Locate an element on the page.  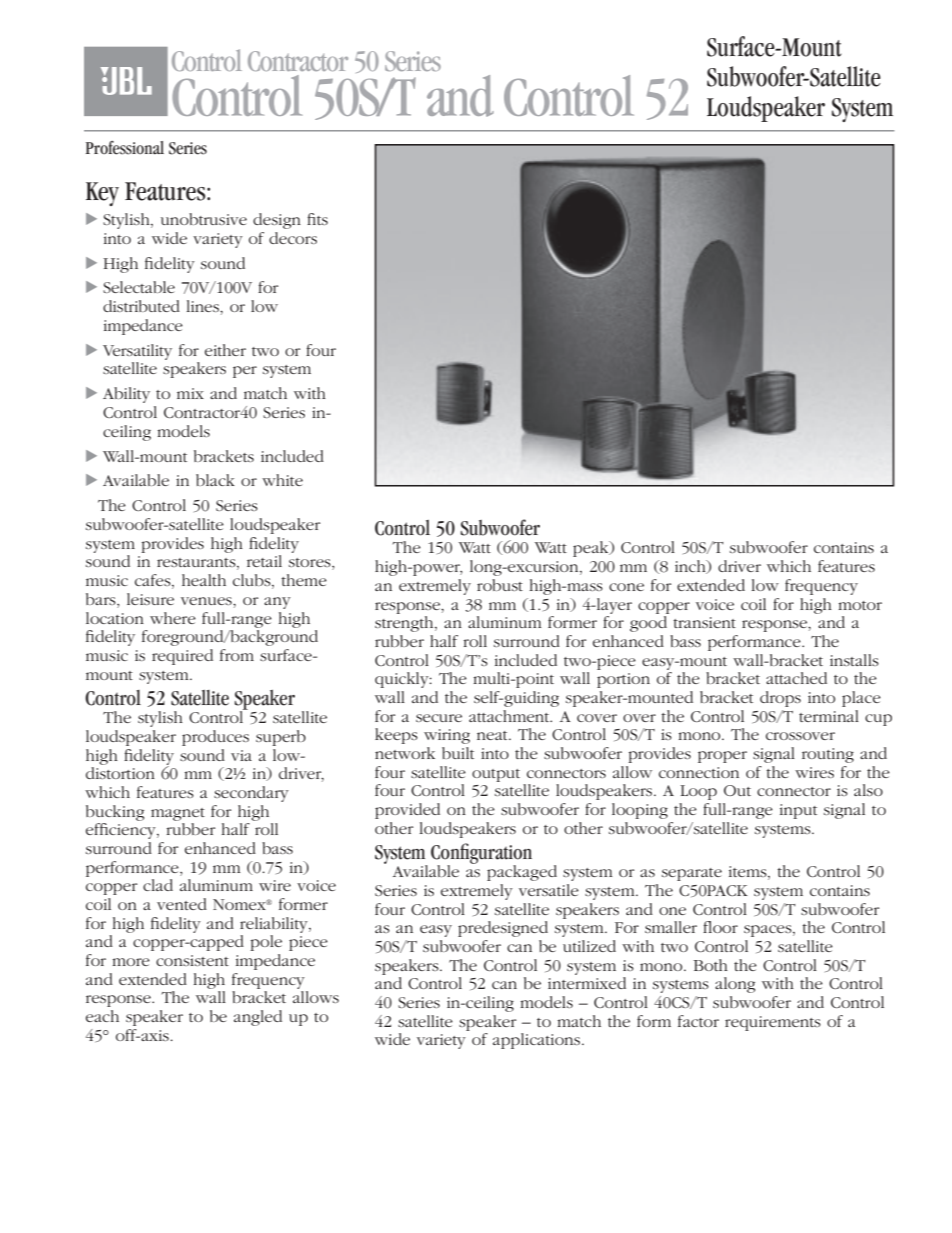
output is located at coordinates (496, 775).
